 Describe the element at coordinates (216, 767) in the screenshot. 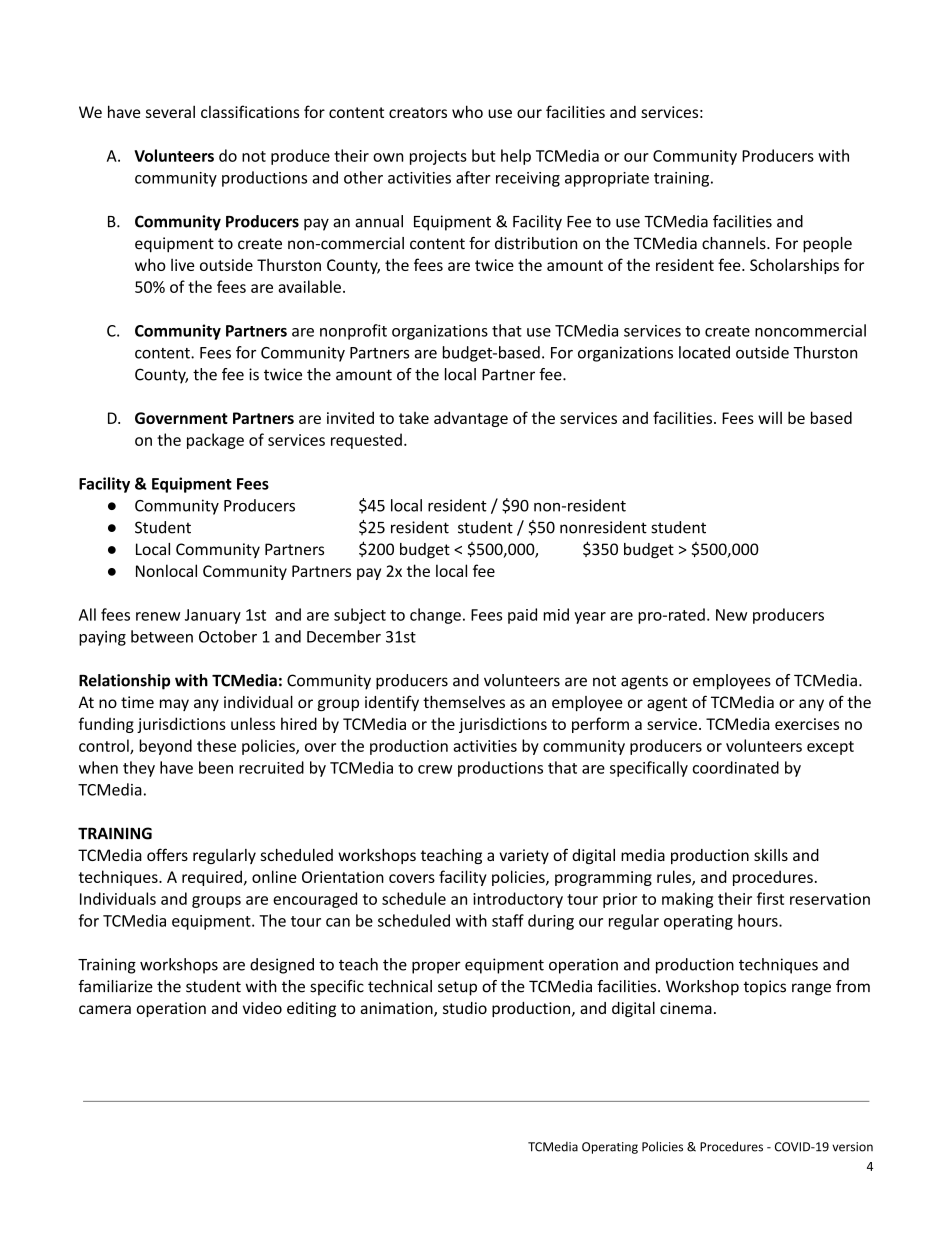

I see `been` at that location.
